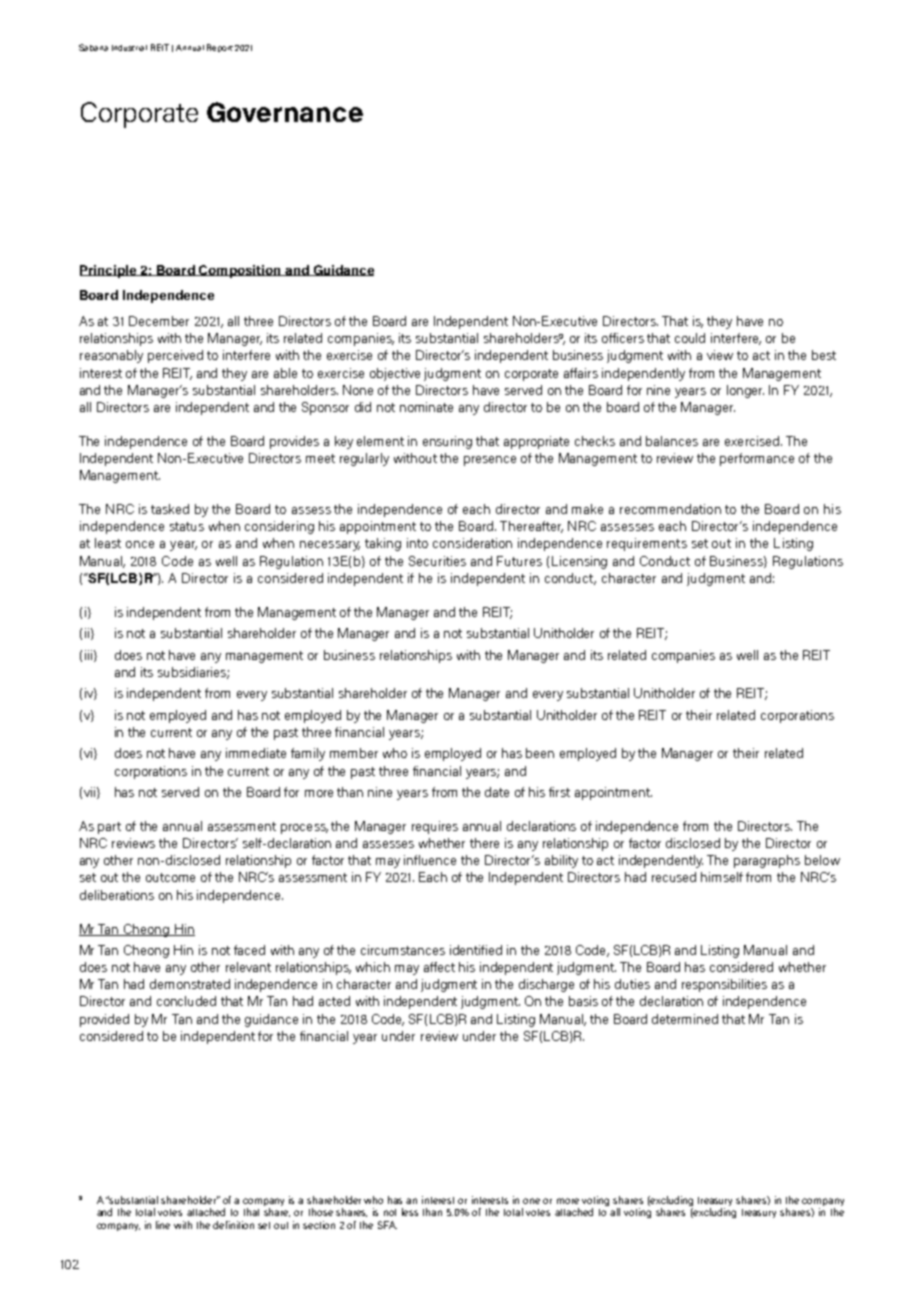 This screenshot has width=924, height=1308. Describe the element at coordinates (88, 655) in the screenshot. I see `iii` at that location.
